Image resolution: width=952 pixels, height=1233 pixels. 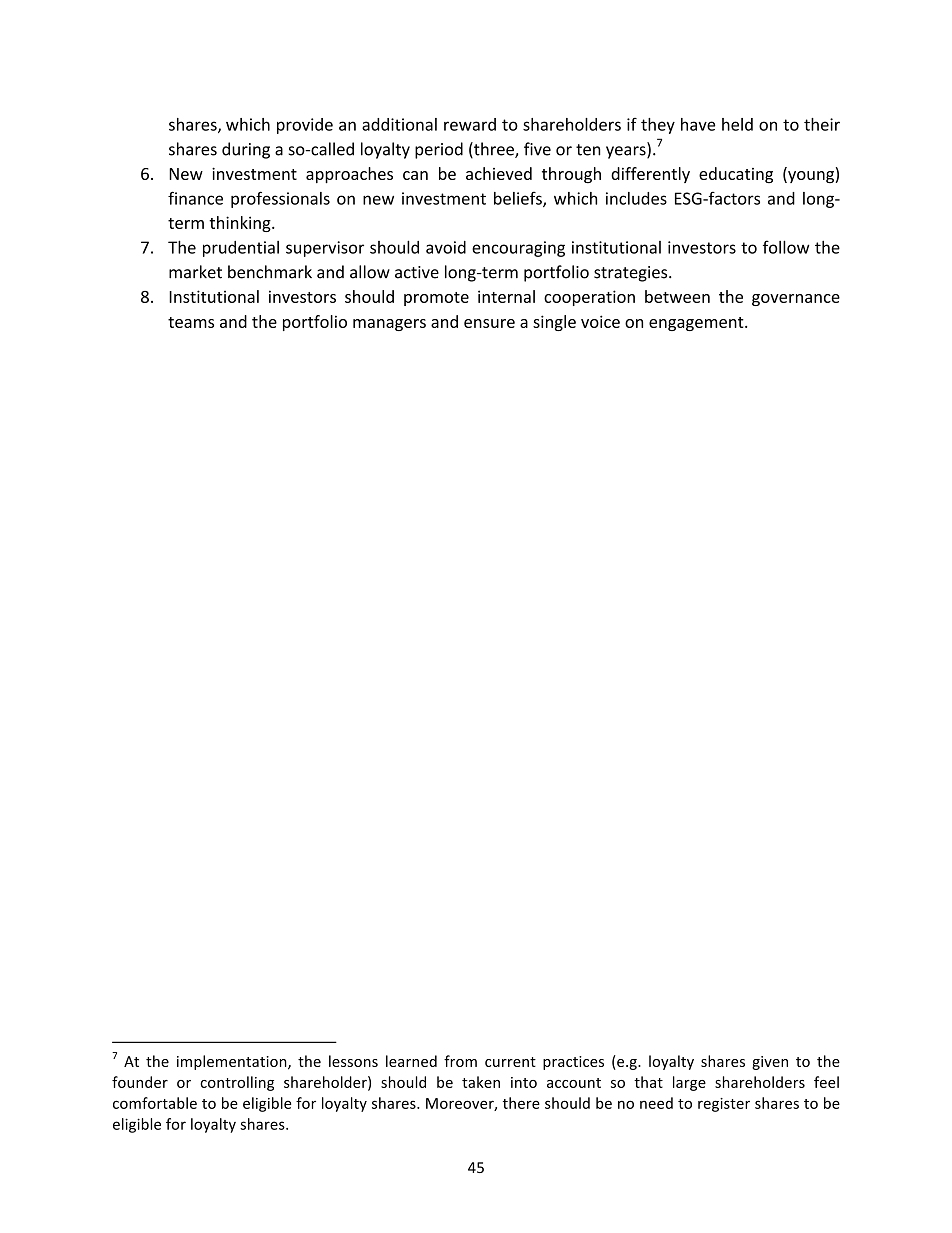 I want to click on educating, so click(x=736, y=175).
